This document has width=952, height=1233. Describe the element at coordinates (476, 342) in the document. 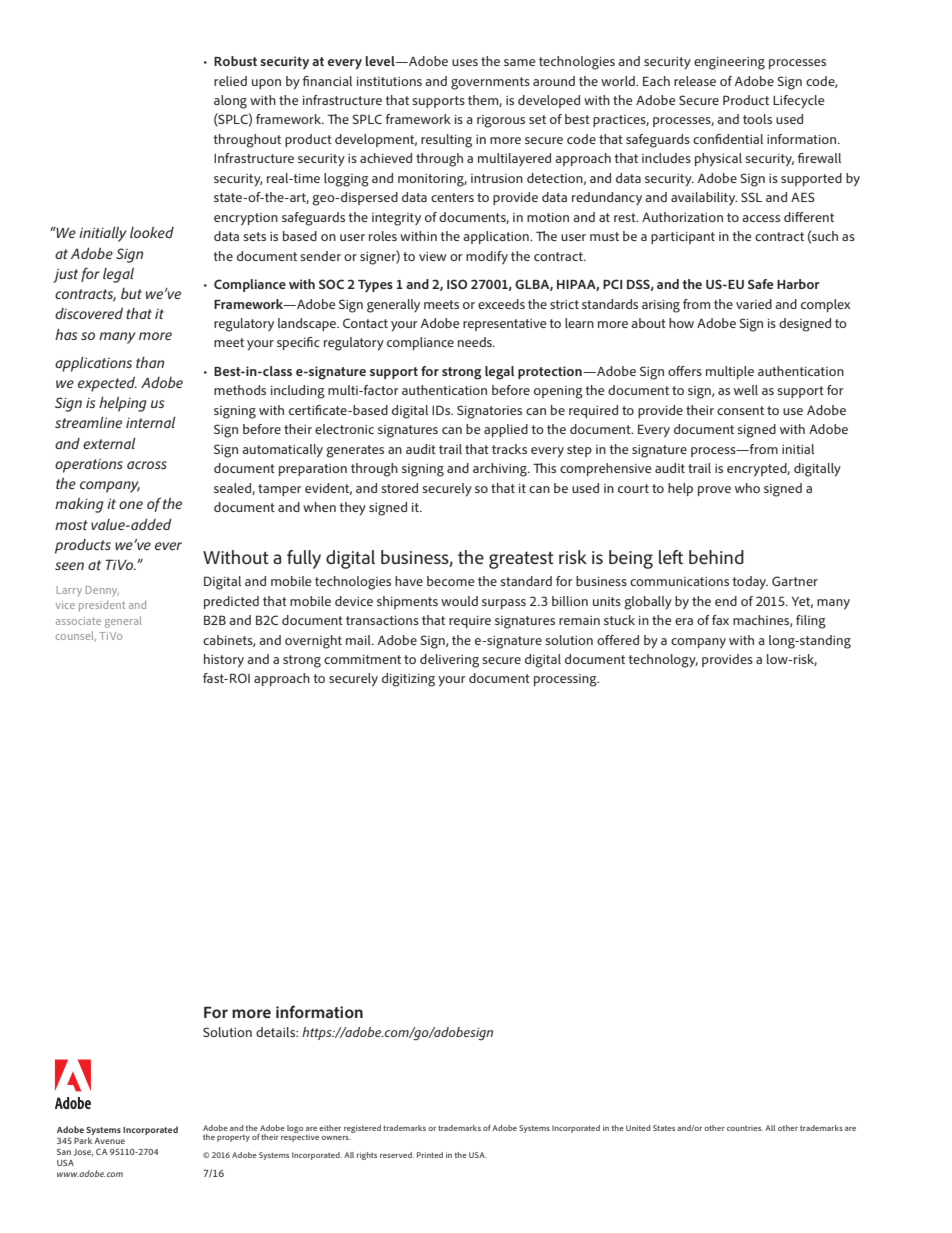

I see `needs` at that location.
